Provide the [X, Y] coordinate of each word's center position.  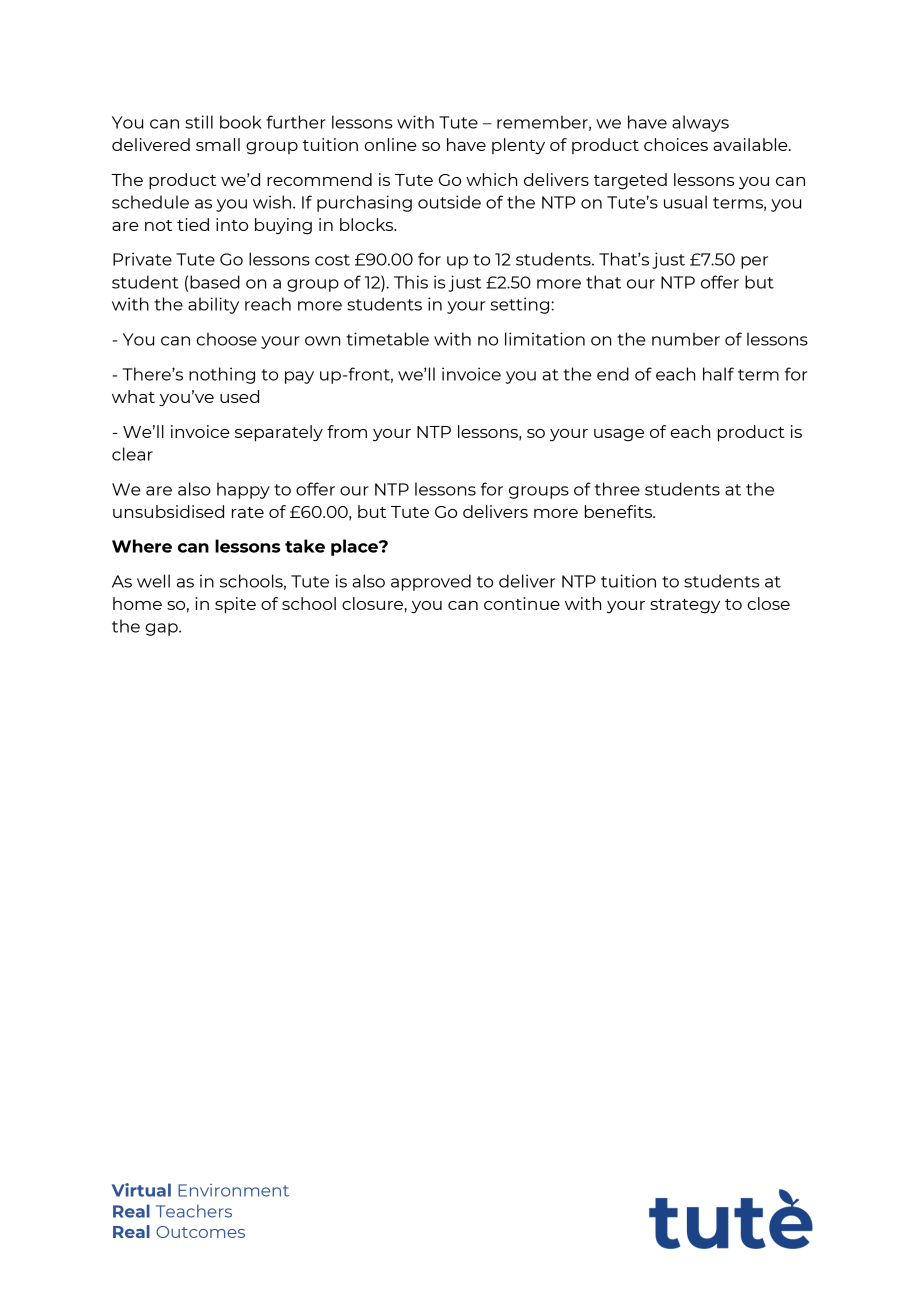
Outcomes [200, 1232]
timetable [387, 339]
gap [162, 629]
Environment [233, 1190]
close [768, 603]
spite [235, 605]
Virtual [141, 1190]
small [218, 144]
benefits [620, 511]
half [718, 374]
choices [676, 144]
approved [431, 582]
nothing [222, 375]
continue [522, 603]
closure [372, 603]
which [491, 179]
